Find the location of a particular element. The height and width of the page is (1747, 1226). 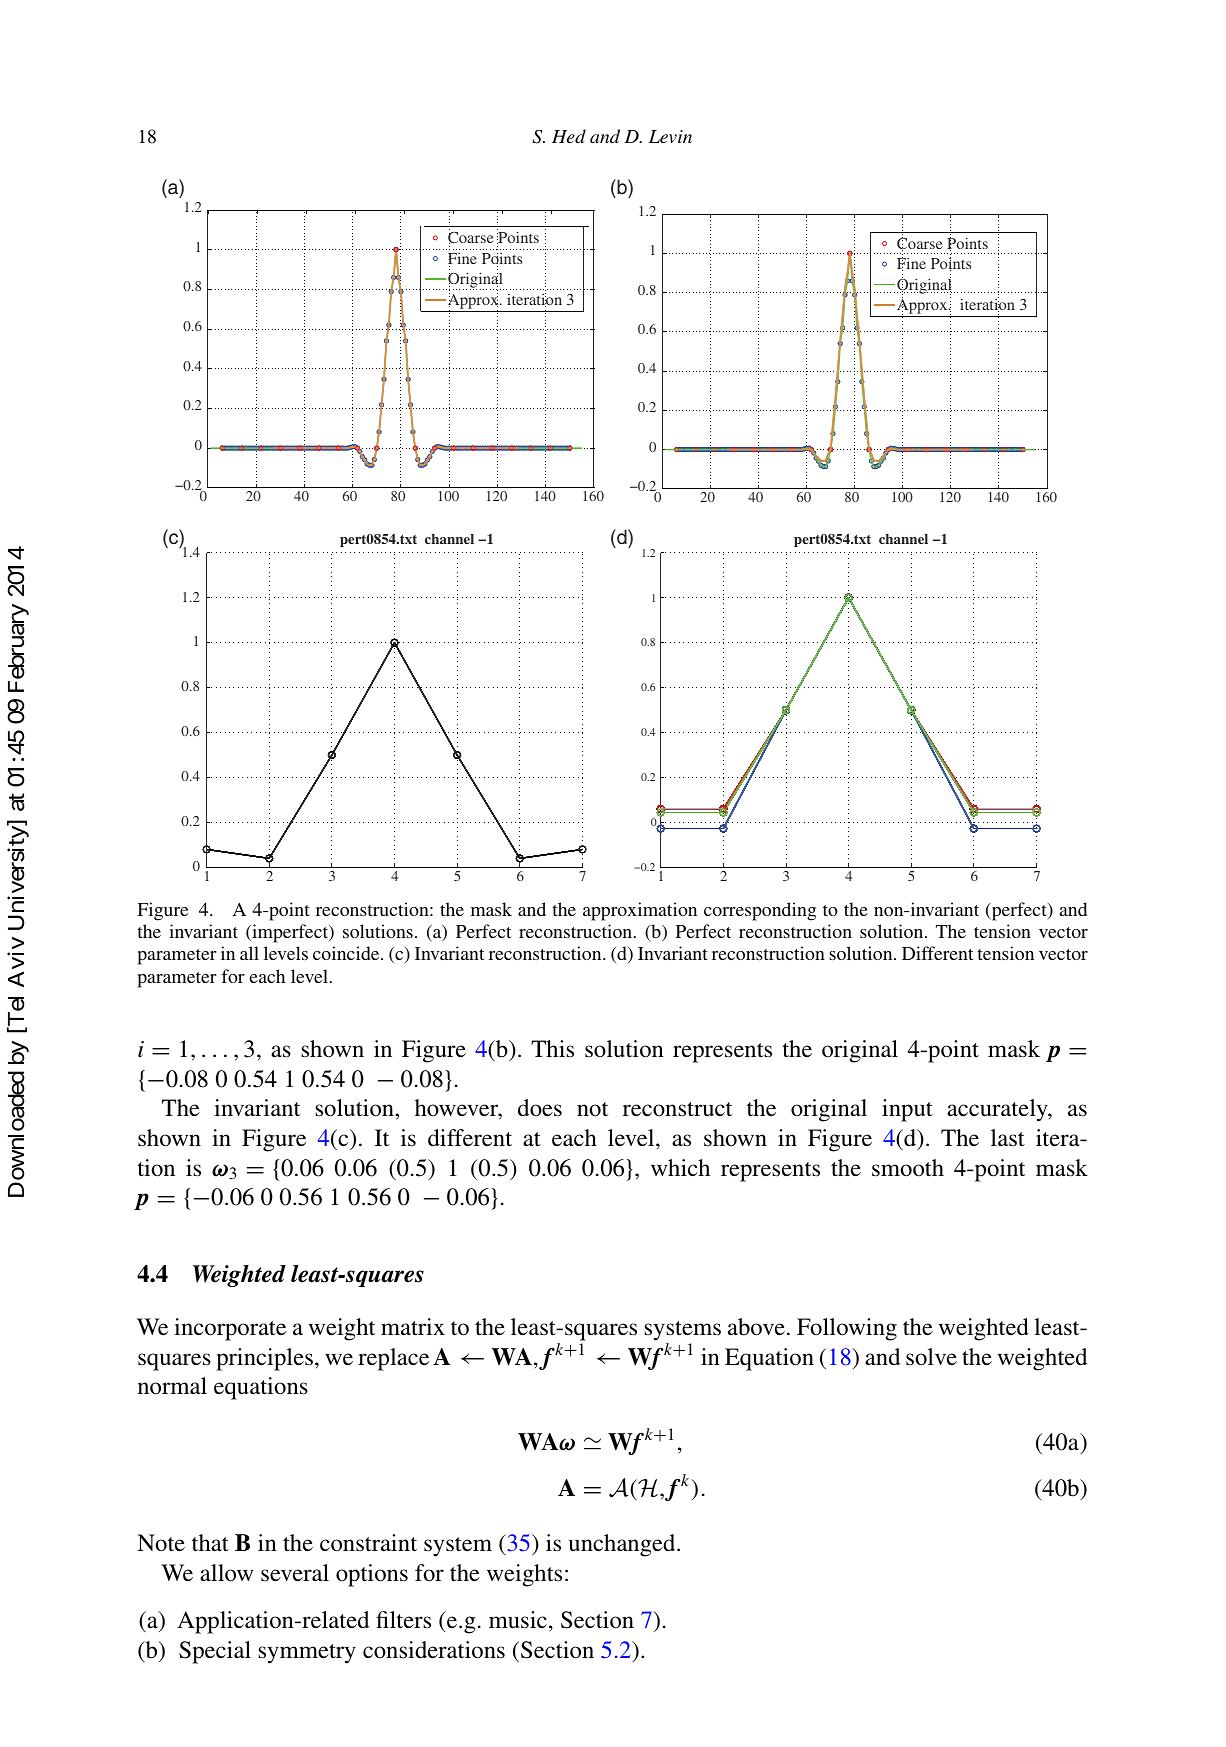

corresponding is located at coordinates (760, 911).
